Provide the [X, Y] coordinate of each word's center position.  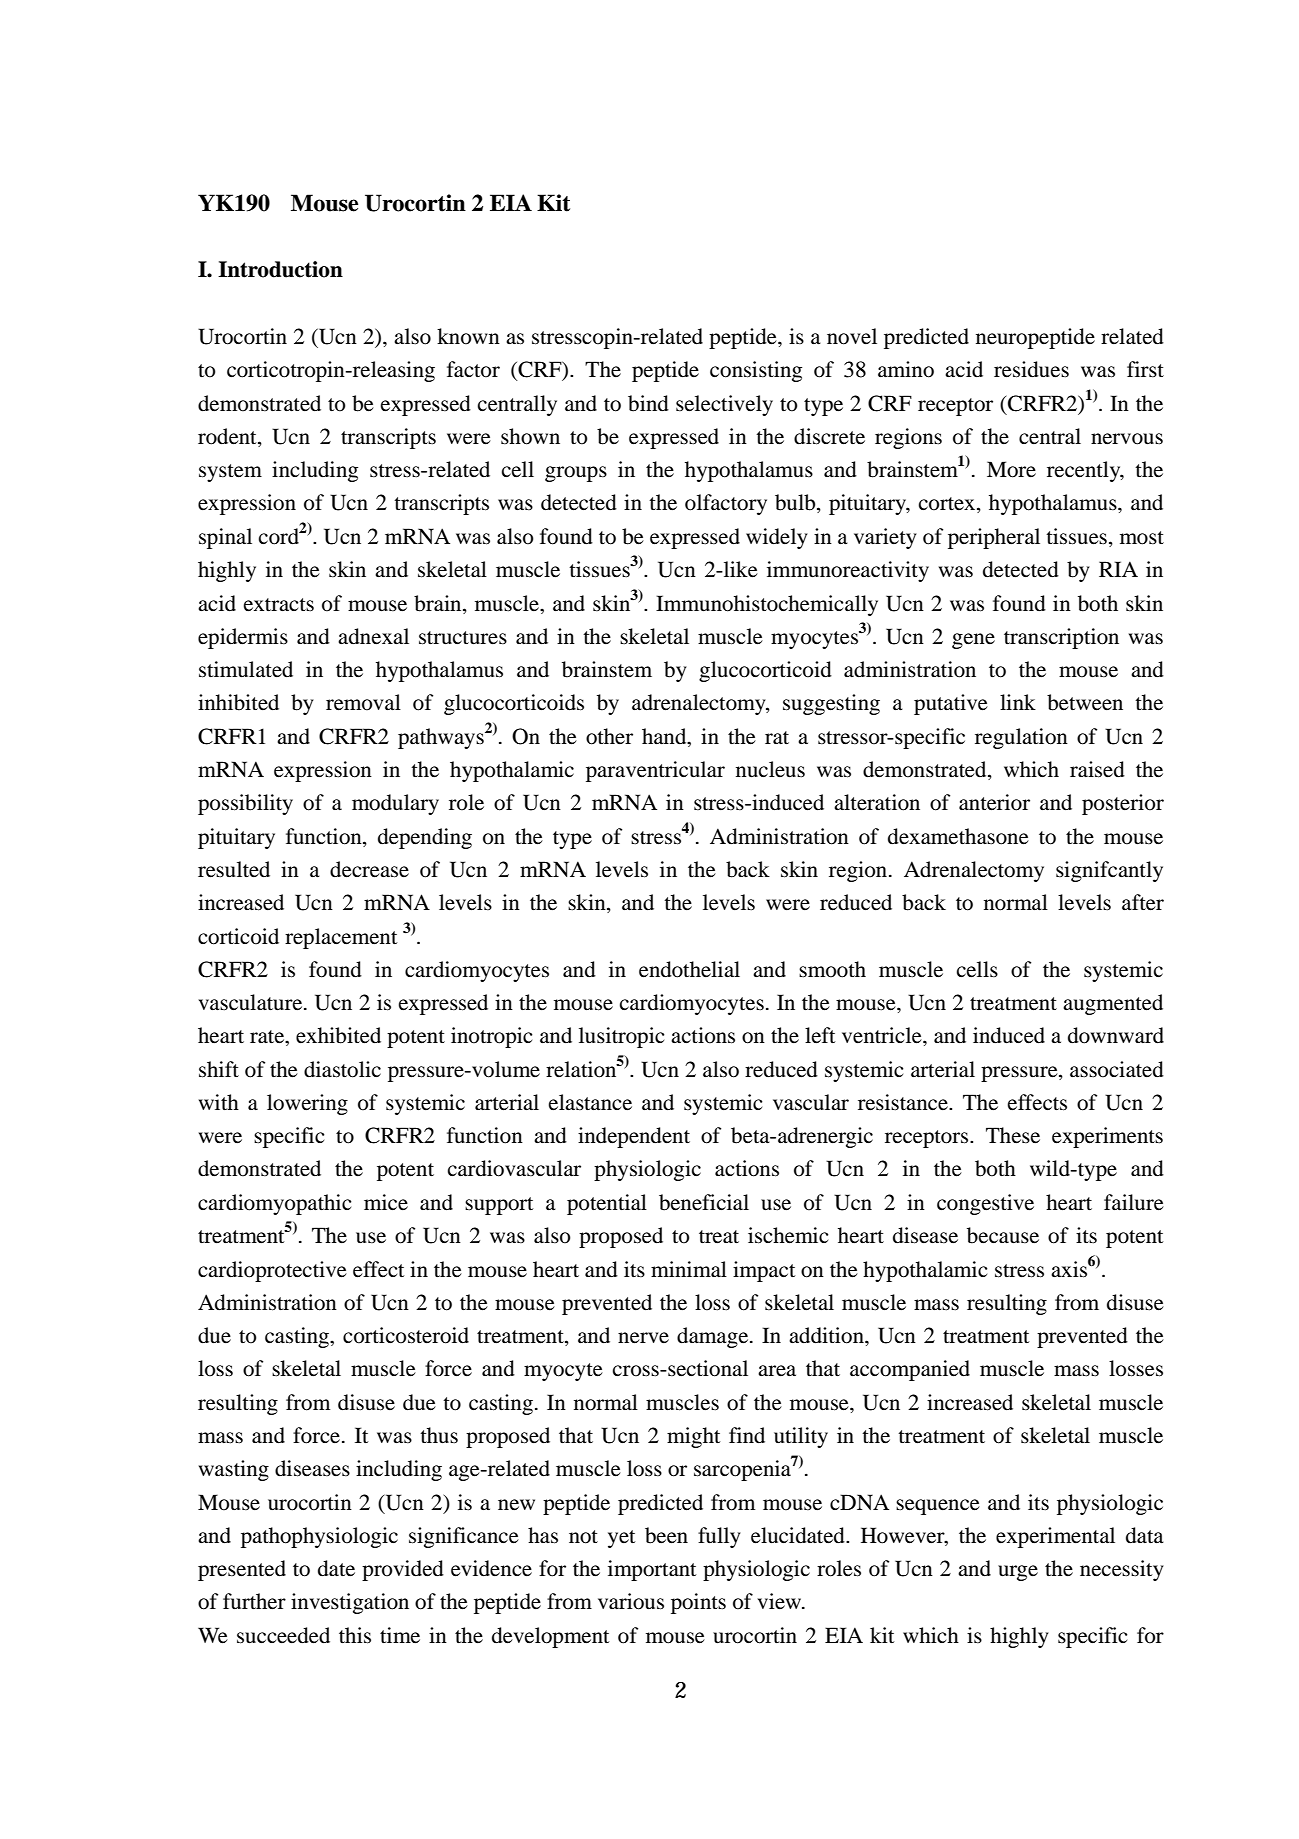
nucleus [770, 769]
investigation [350, 1603]
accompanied [910, 1370]
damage [714, 1337]
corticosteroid [406, 1335]
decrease [369, 869]
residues [1031, 369]
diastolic [342, 1069]
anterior [994, 802]
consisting [756, 371]
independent [634, 1137]
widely [777, 538]
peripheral [994, 538]
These [1013, 1135]
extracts [279, 605]
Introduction [280, 269]
